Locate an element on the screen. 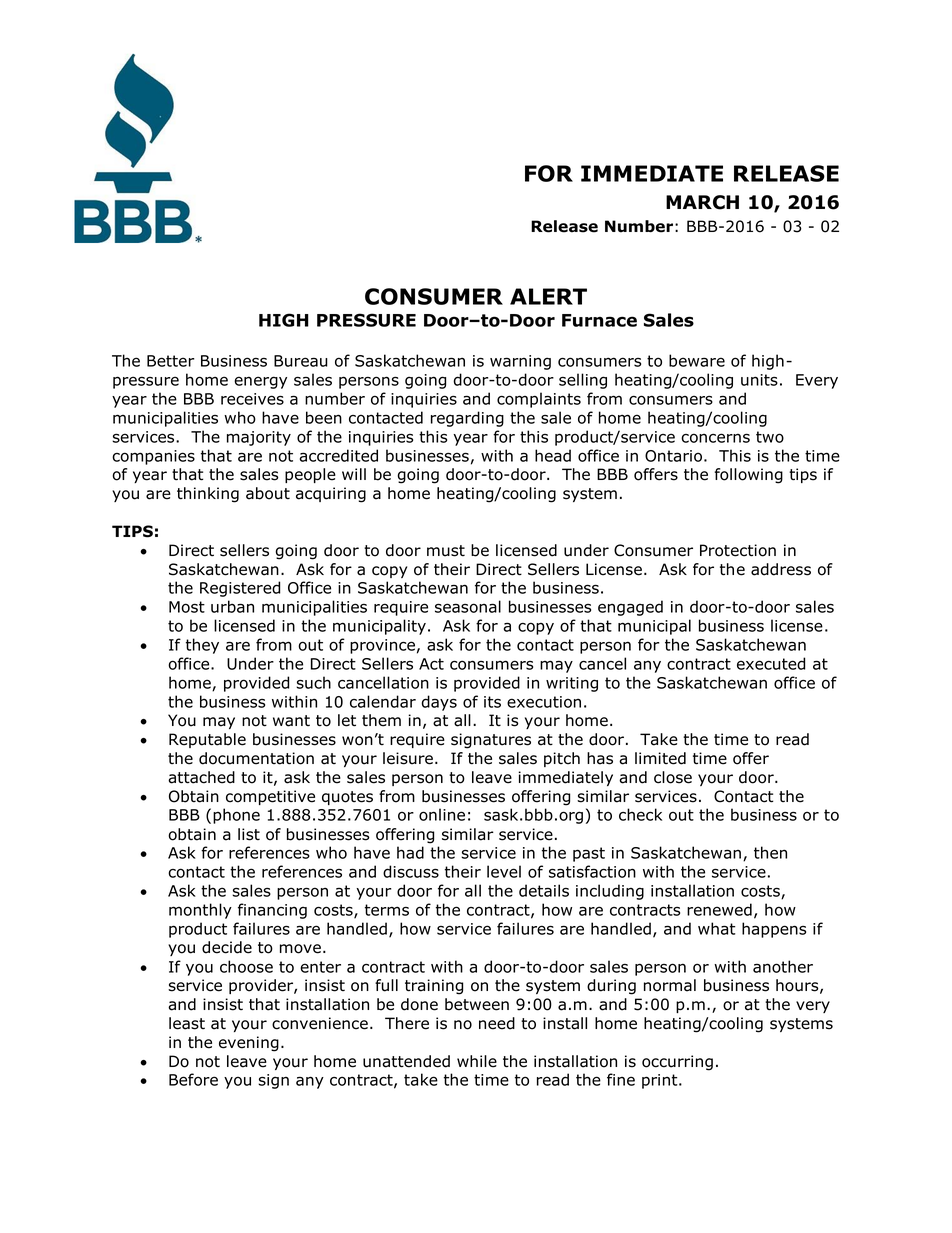 The image size is (952, 1233). MARCH is located at coordinates (702, 202).
